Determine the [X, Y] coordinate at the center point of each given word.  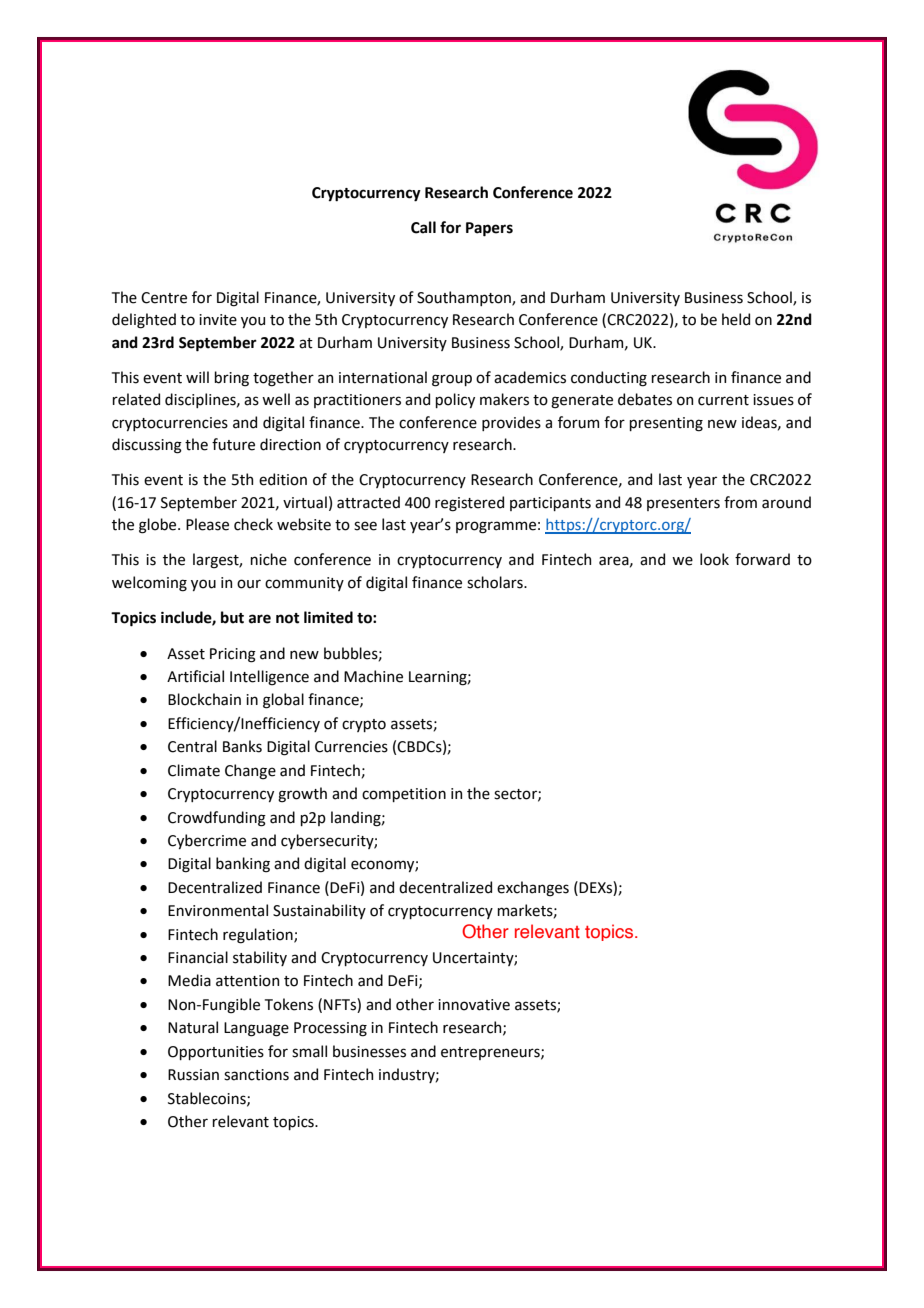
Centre [164, 298]
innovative [474, 1005]
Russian [193, 1075]
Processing [330, 1029]
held [736, 319]
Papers [489, 229]
